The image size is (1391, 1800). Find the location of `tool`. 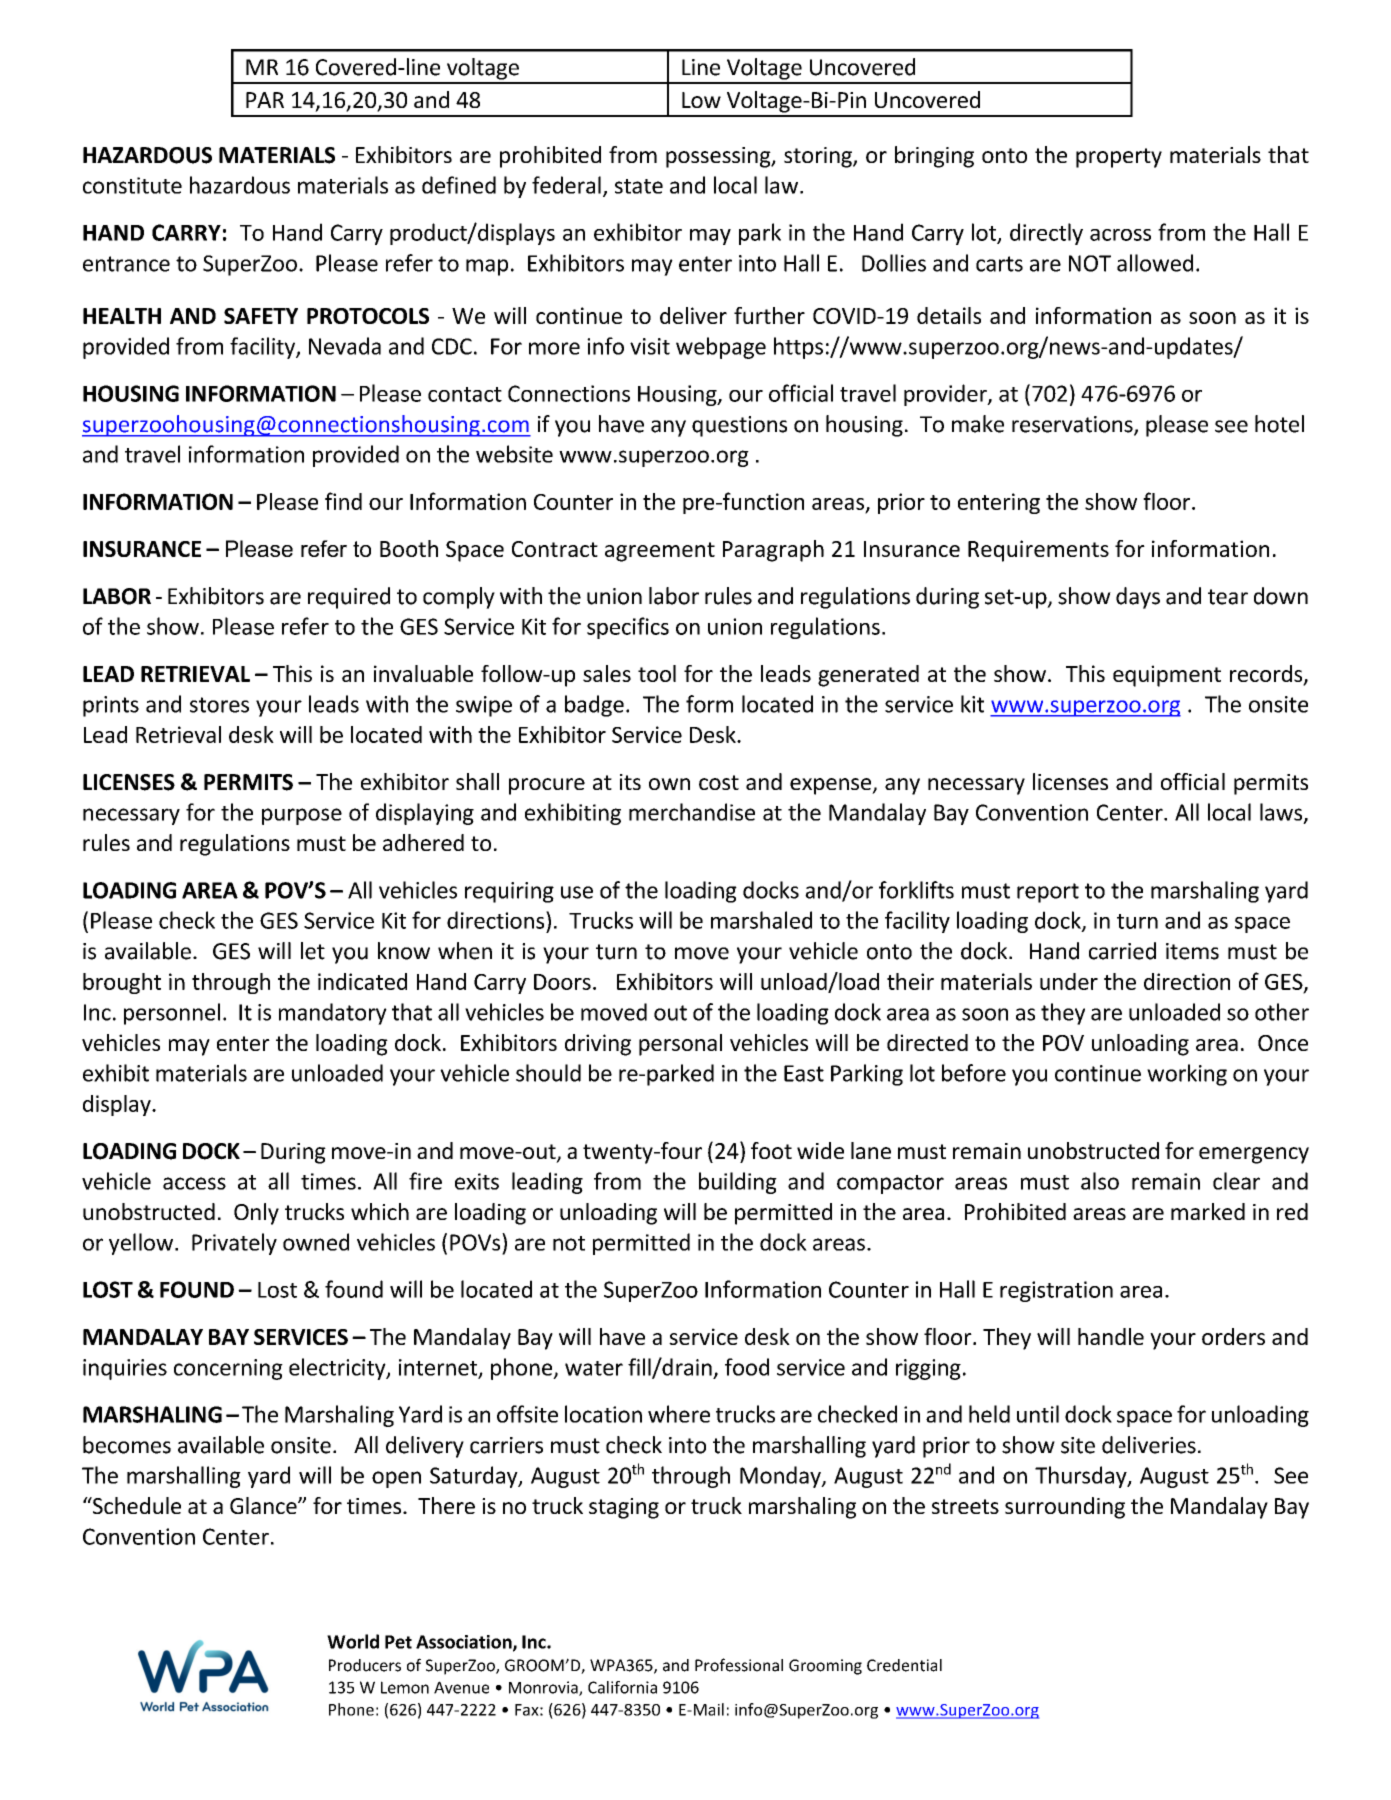

tool is located at coordinates (657, 673).
